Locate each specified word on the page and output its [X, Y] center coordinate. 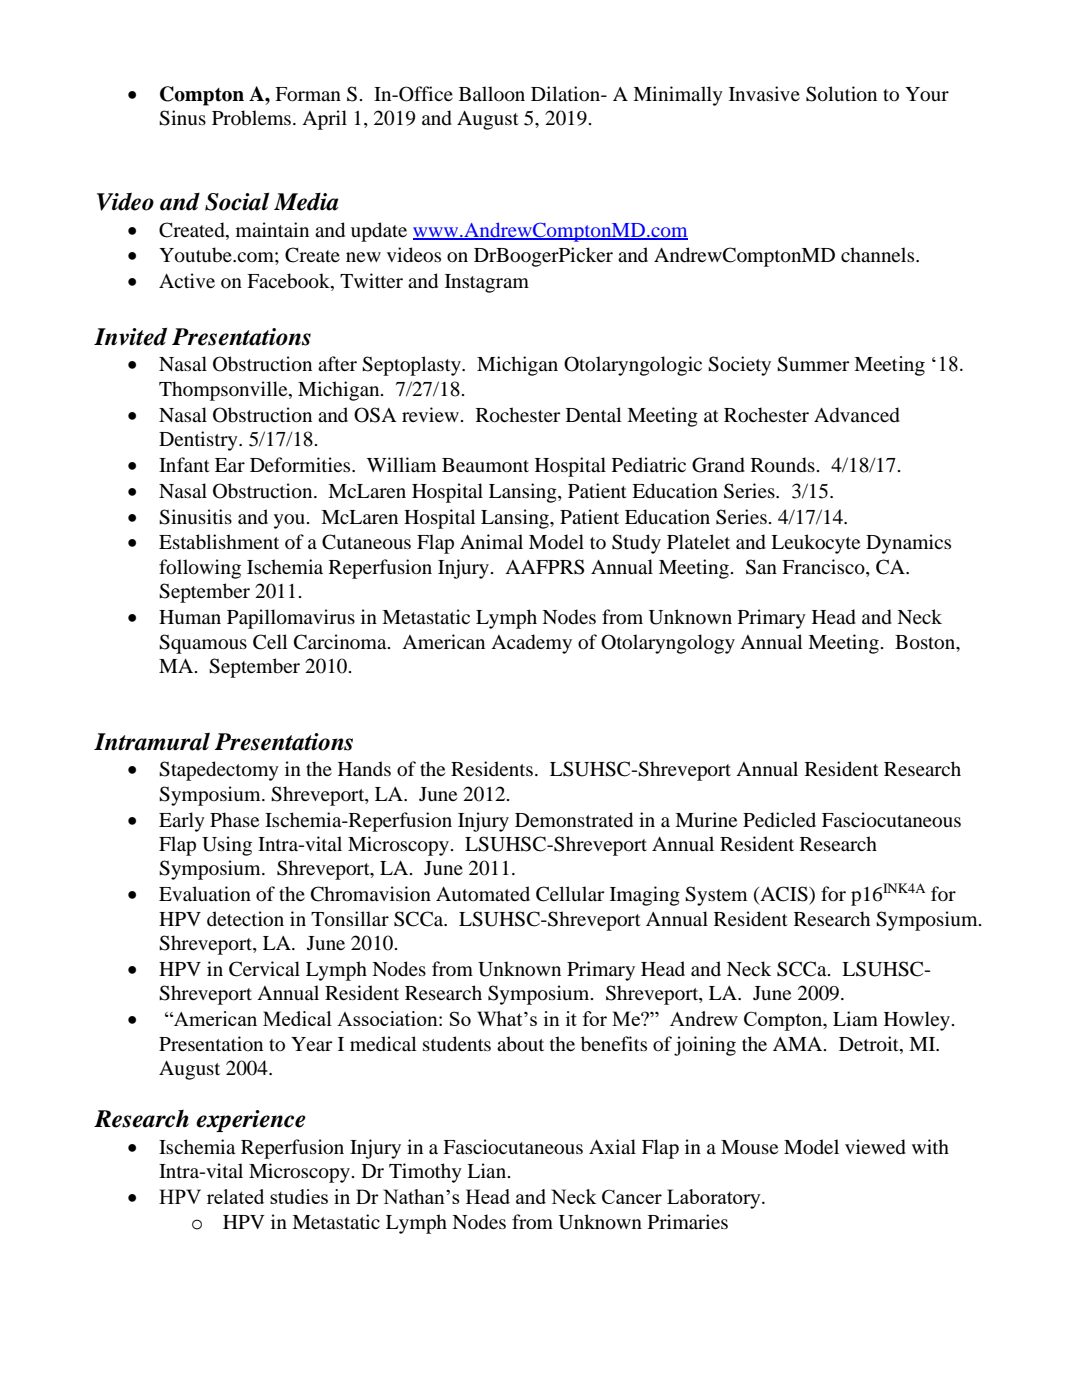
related [235, 1196]
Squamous [203, 644]
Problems [251, 118]
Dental [593, 414]
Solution [841, 94]
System [716, 896]
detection [245, 919]
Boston [926, 642]
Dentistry [199, 441]
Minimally [678, 96]
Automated [483, 894]
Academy [531, 644]
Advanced [857, 415]
